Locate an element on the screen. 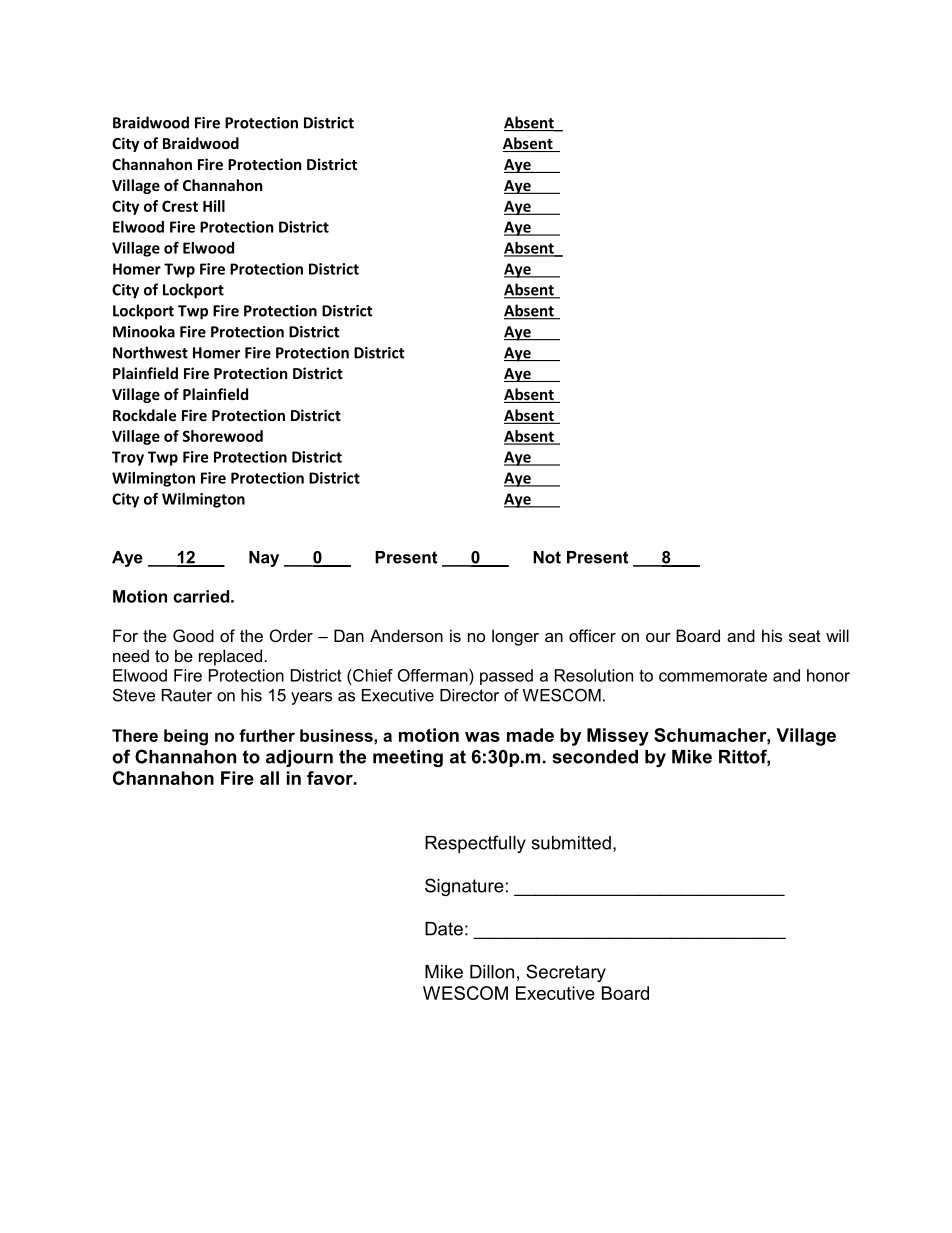 Image resolution: width=952 pixels, height=1233 pixels. Not is located at coordinates (547, 557).
